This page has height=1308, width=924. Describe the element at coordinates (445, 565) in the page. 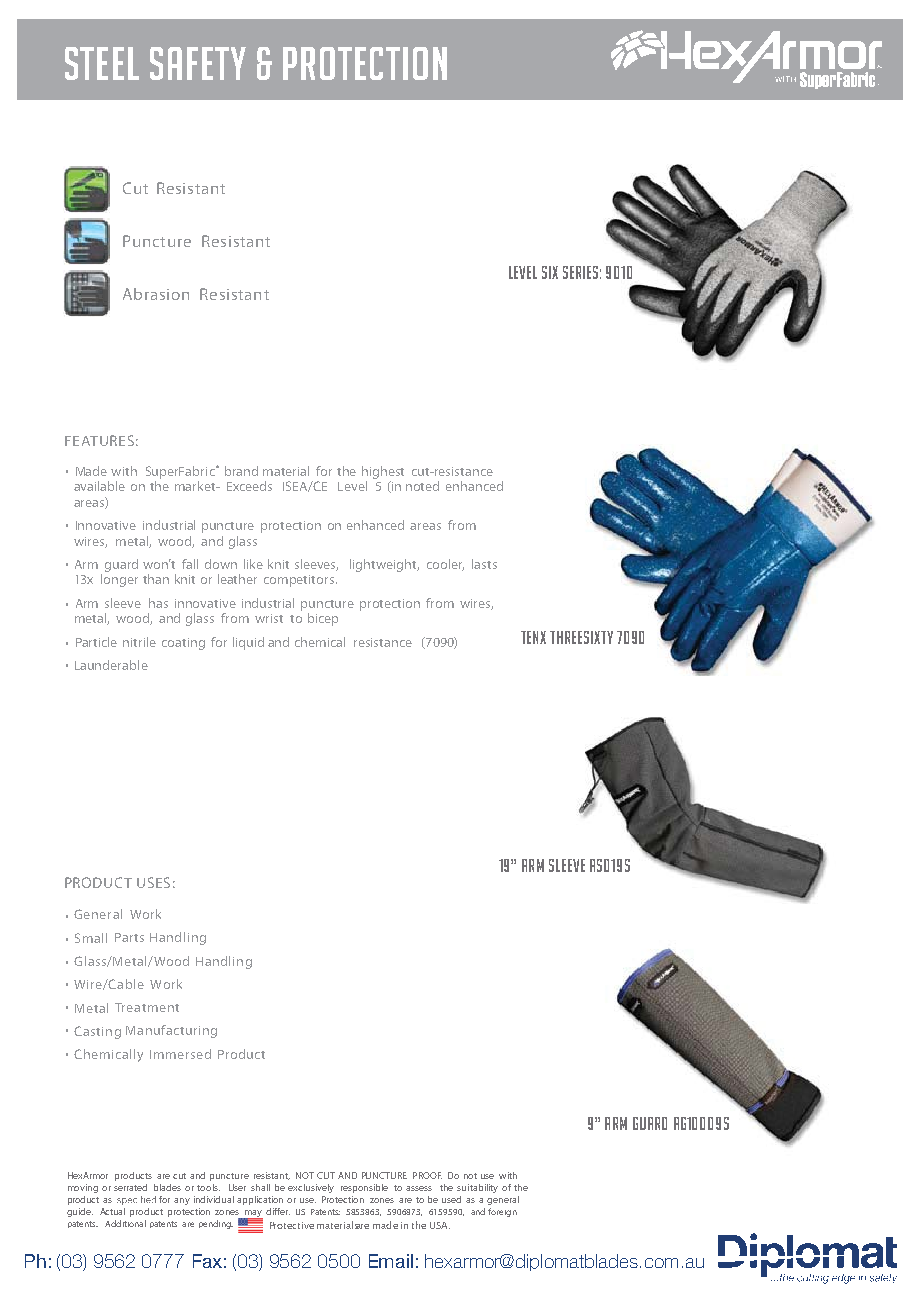

I see `cooler` at that location.
